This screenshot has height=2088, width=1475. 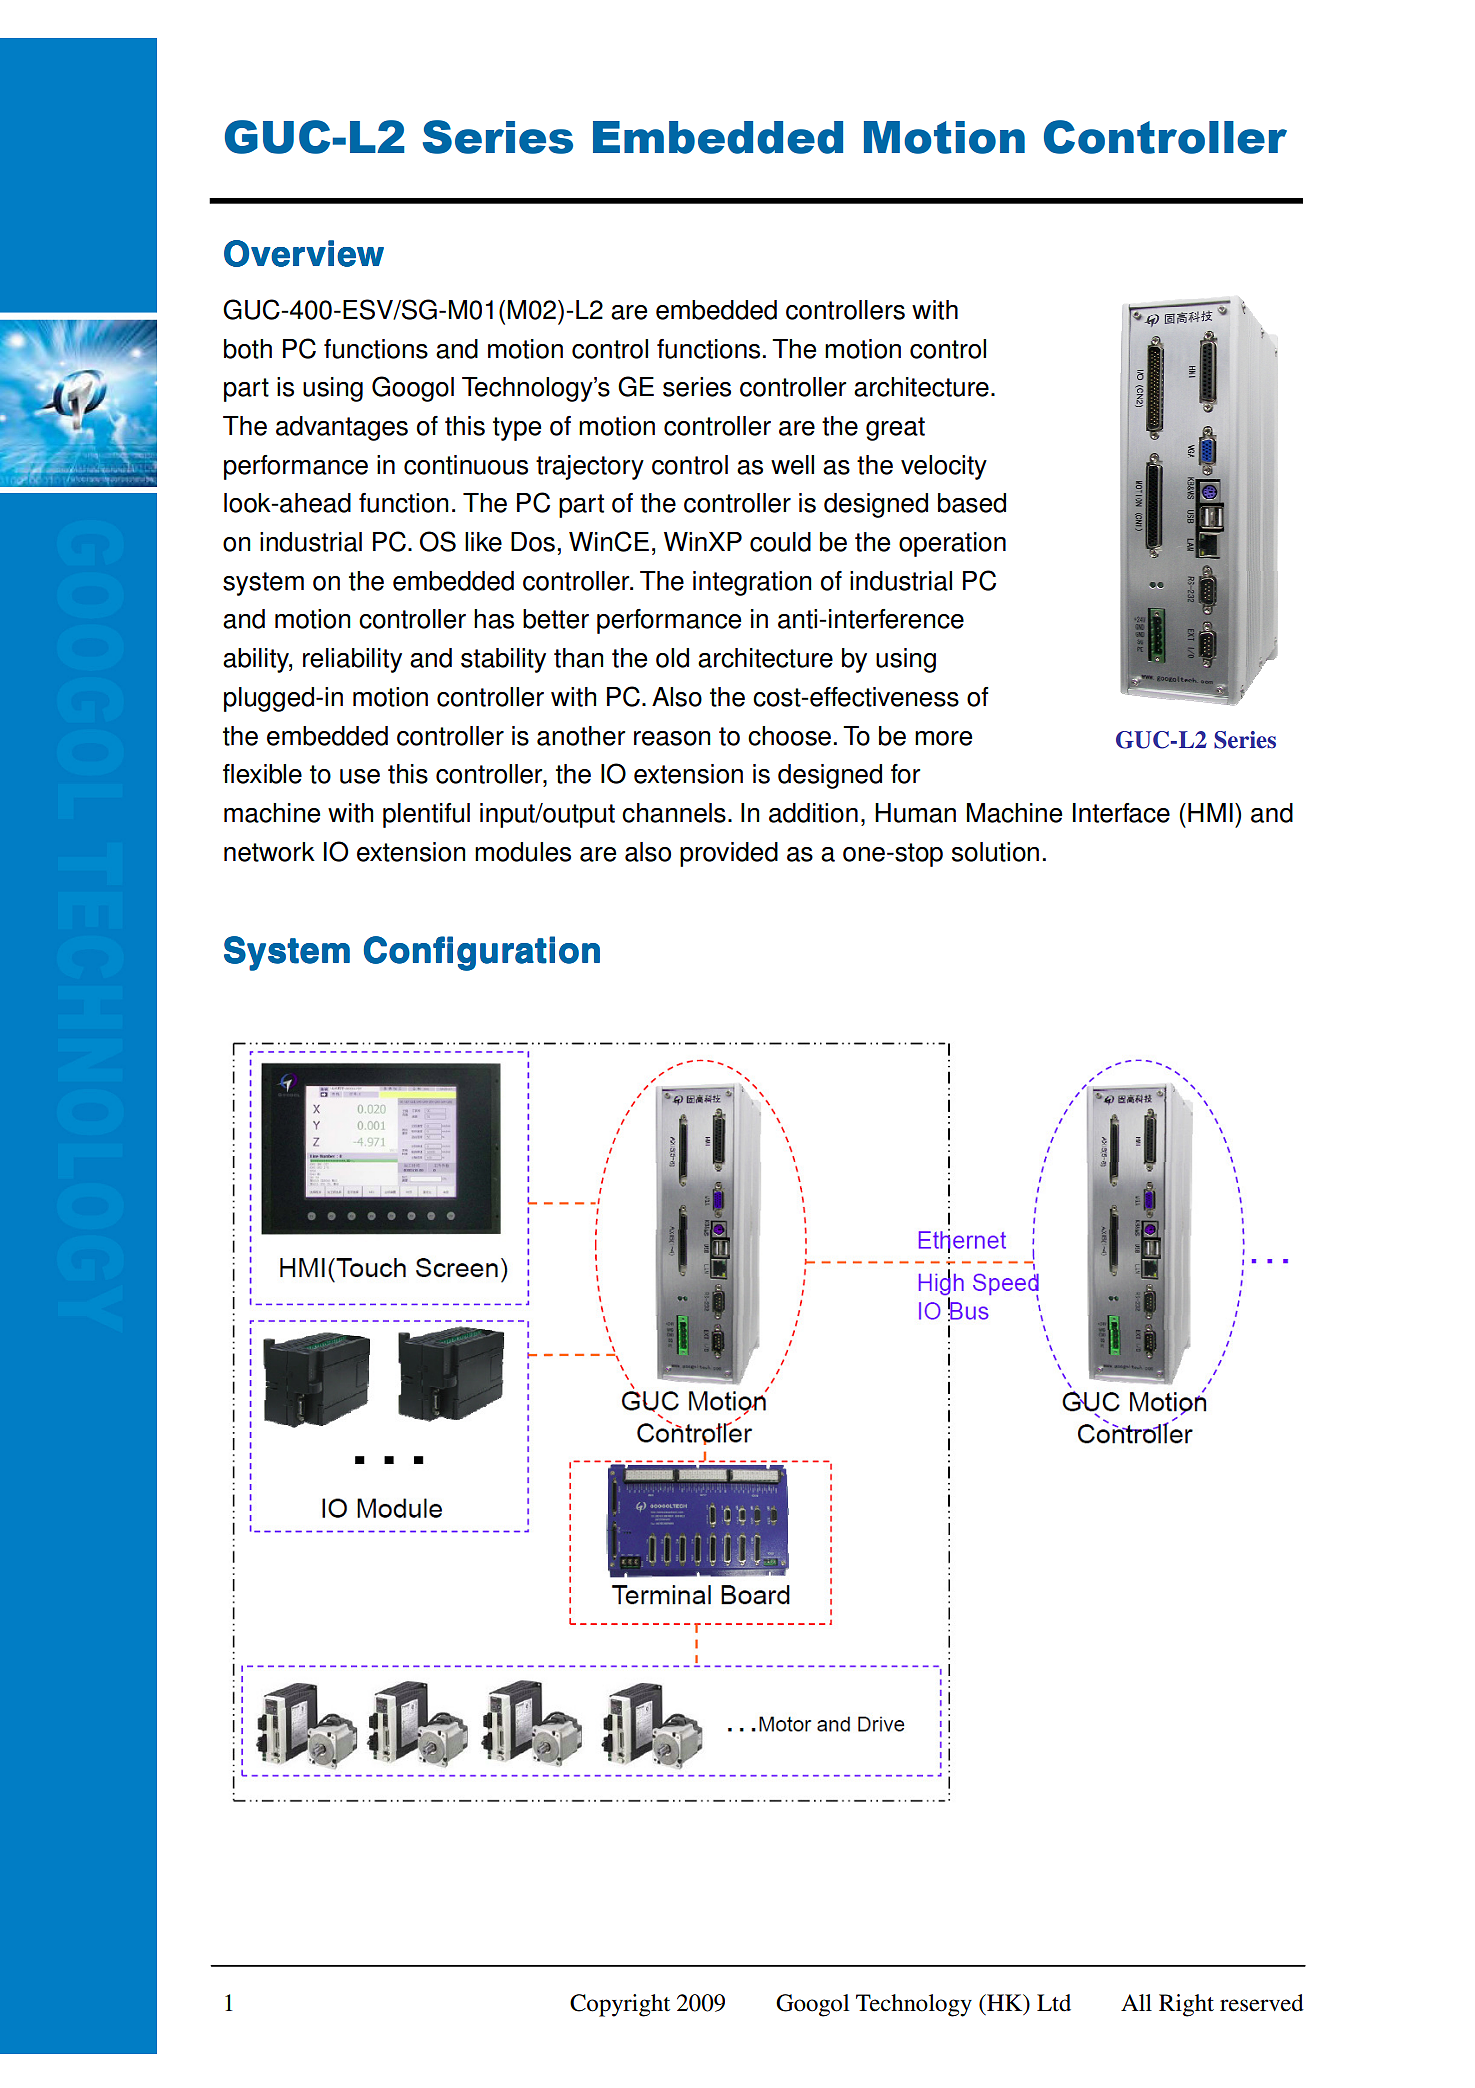 What do you see at coordinates (792, 465) in the screenshot?
I see `well` at bounding box center [792, 465].
